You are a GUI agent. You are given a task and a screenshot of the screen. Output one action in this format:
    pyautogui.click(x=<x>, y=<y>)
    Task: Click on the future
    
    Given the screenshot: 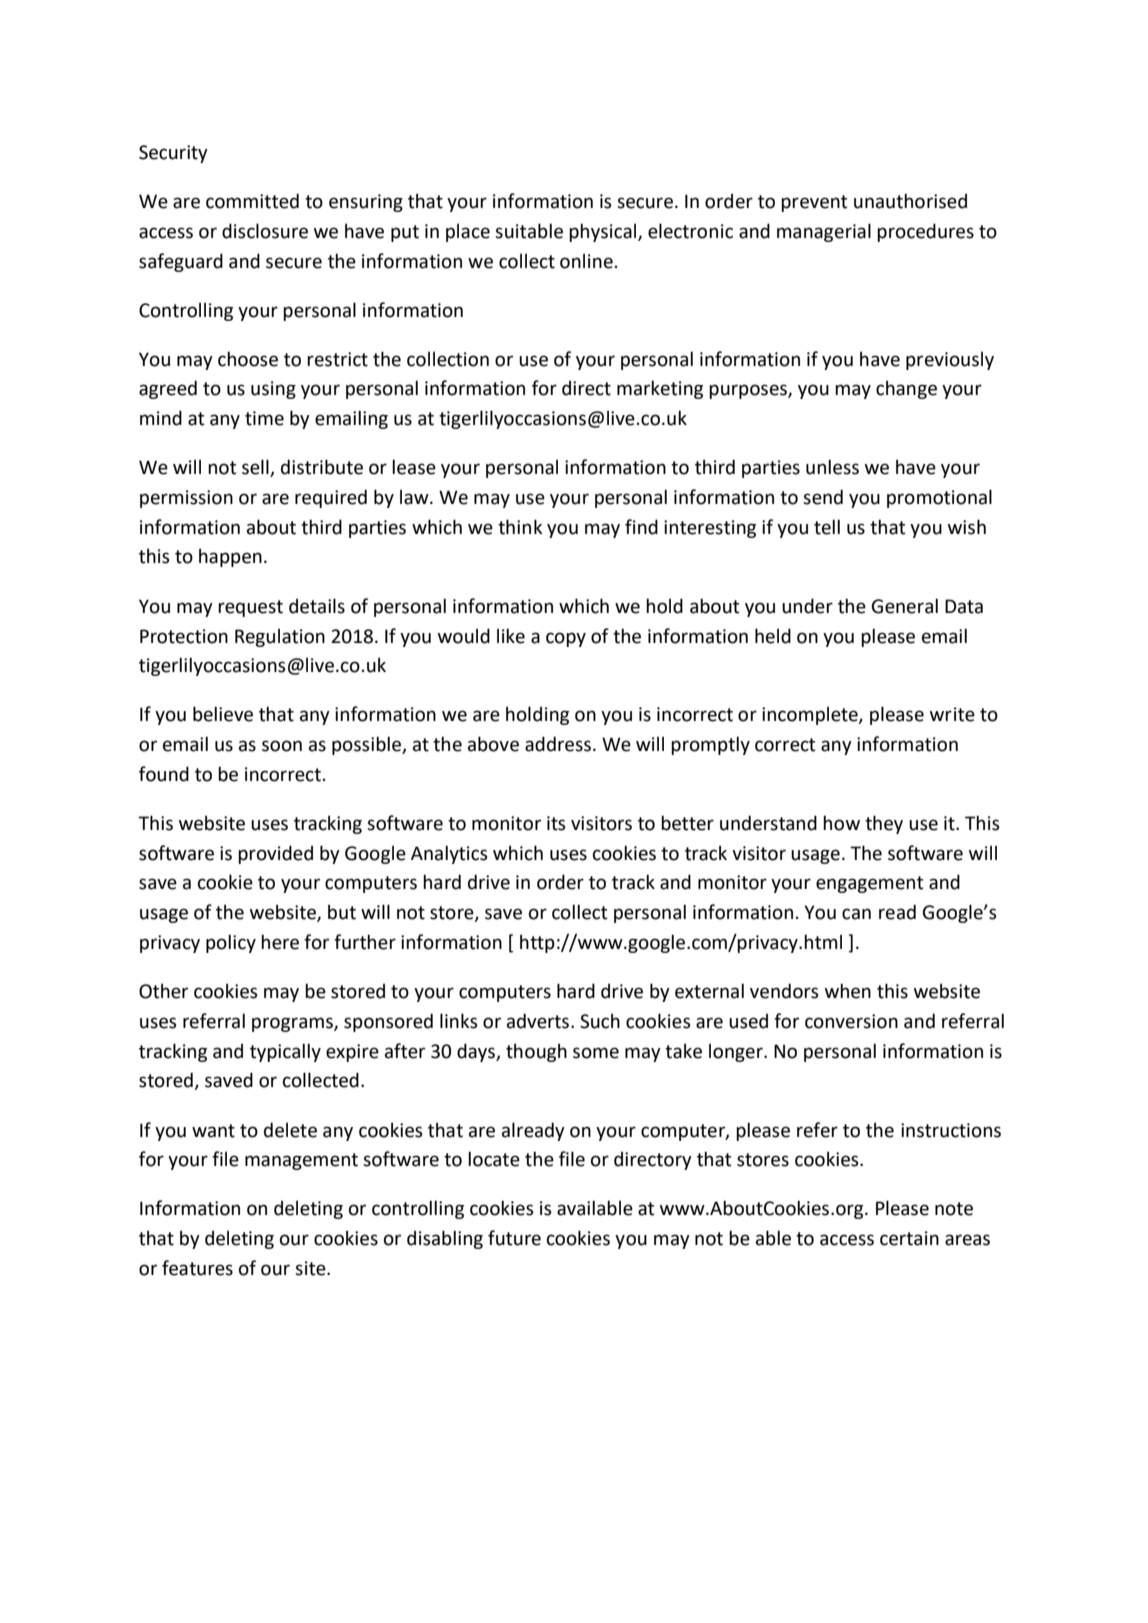 What is the action you would take?
    pyautogui.click(x=514, y=1238)
